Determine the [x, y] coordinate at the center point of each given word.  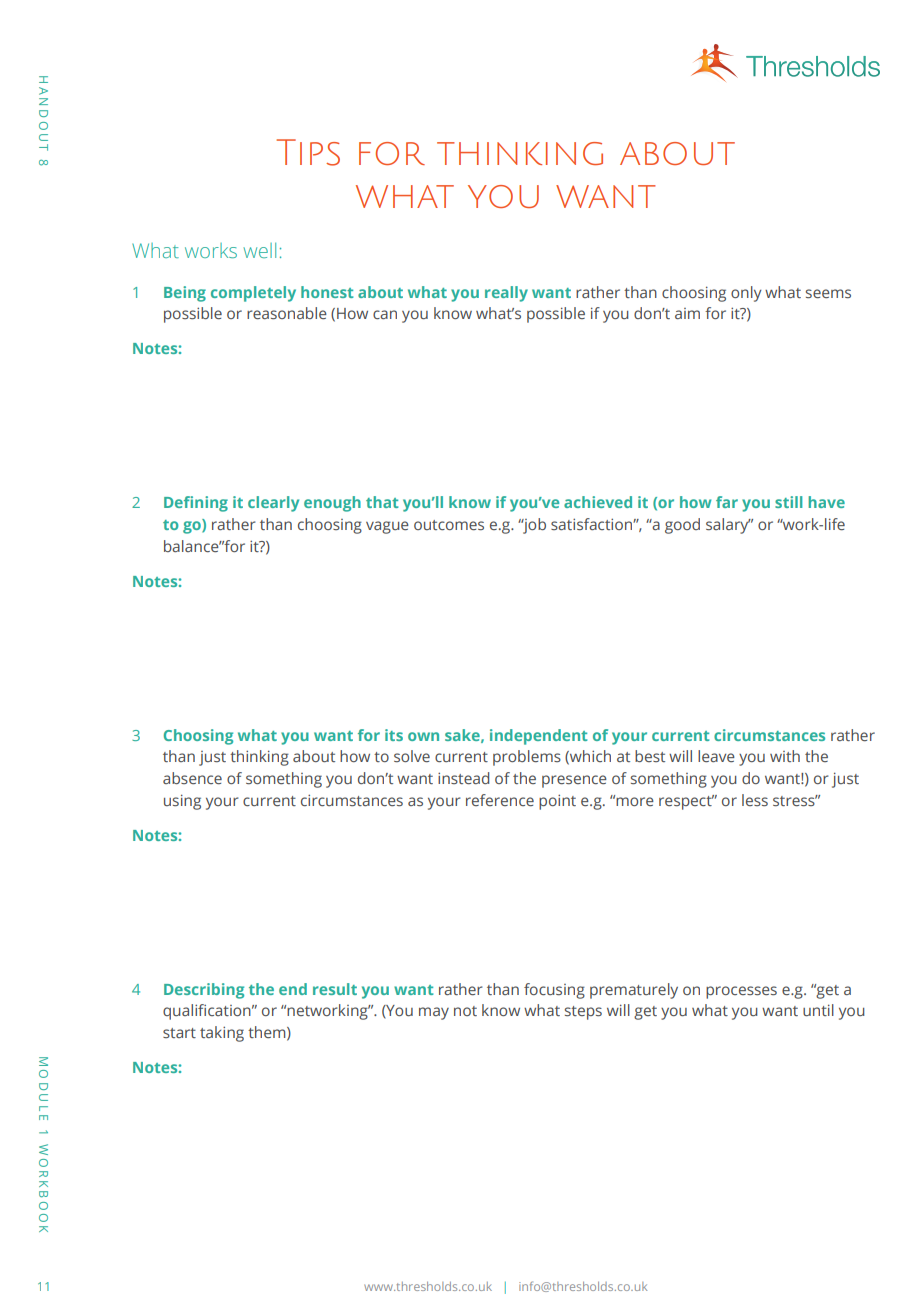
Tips [308, 152]
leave [716, 756]
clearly [273, 504]
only [746, 294]
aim [687, 313]
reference [500, 800]
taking [222, 1034]
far [727, 502]
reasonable [287, 313]
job [533, 526]
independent [538, 737]
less [755, 800]
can [385, 314]
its [394, 735]
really [506, 294]
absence [192, 778]
